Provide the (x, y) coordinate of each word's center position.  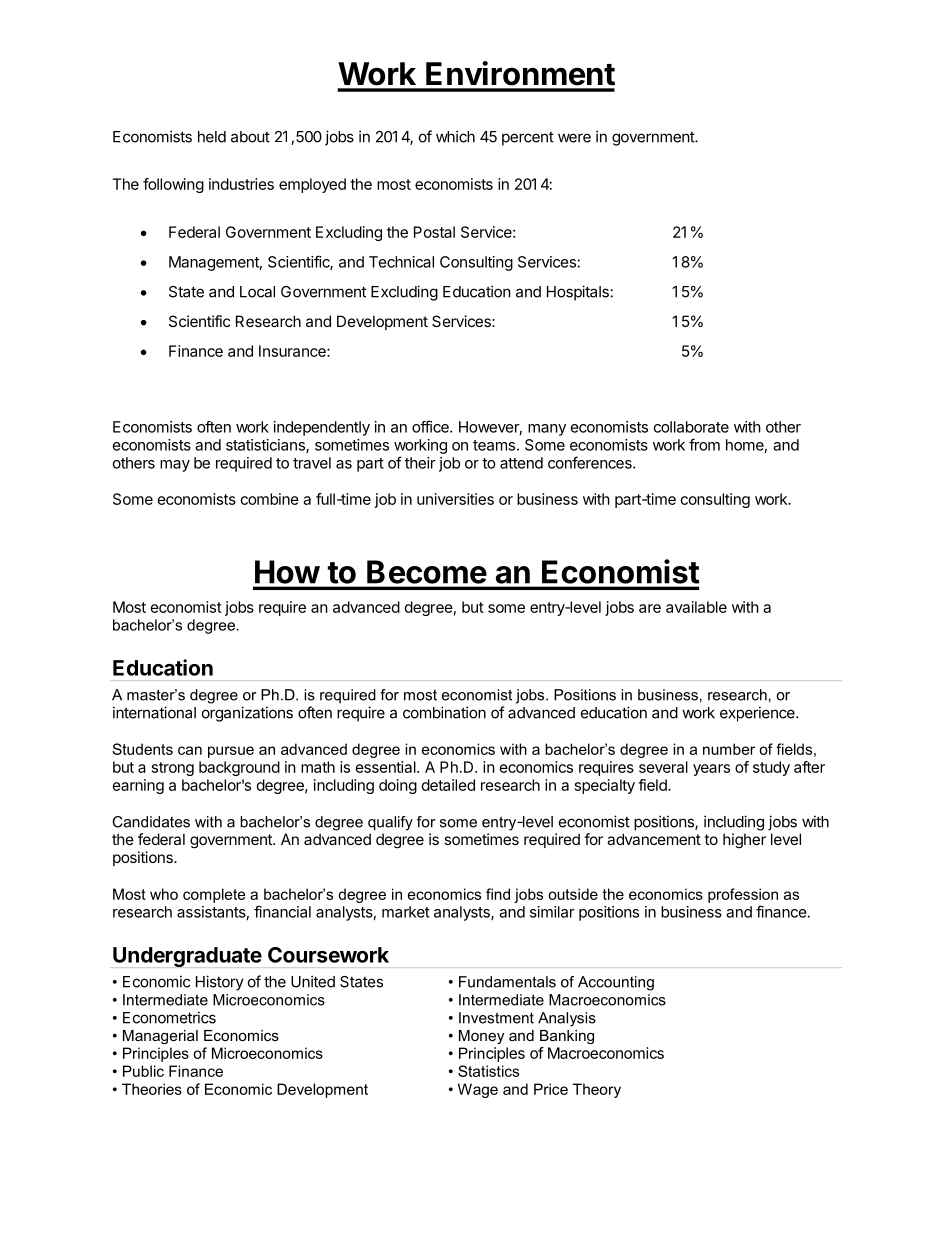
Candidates (151, 822)
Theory (597, 1090)
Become (427, 572)
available (696, 607)
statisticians (266, 446)
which (455, 136)
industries (241, 184)
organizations (247, 714)
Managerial (160, 1037)
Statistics (488, 1071)
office (431, 426)
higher (744, 840)
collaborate (691, 427)
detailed (448, 785)
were (574, 138)
